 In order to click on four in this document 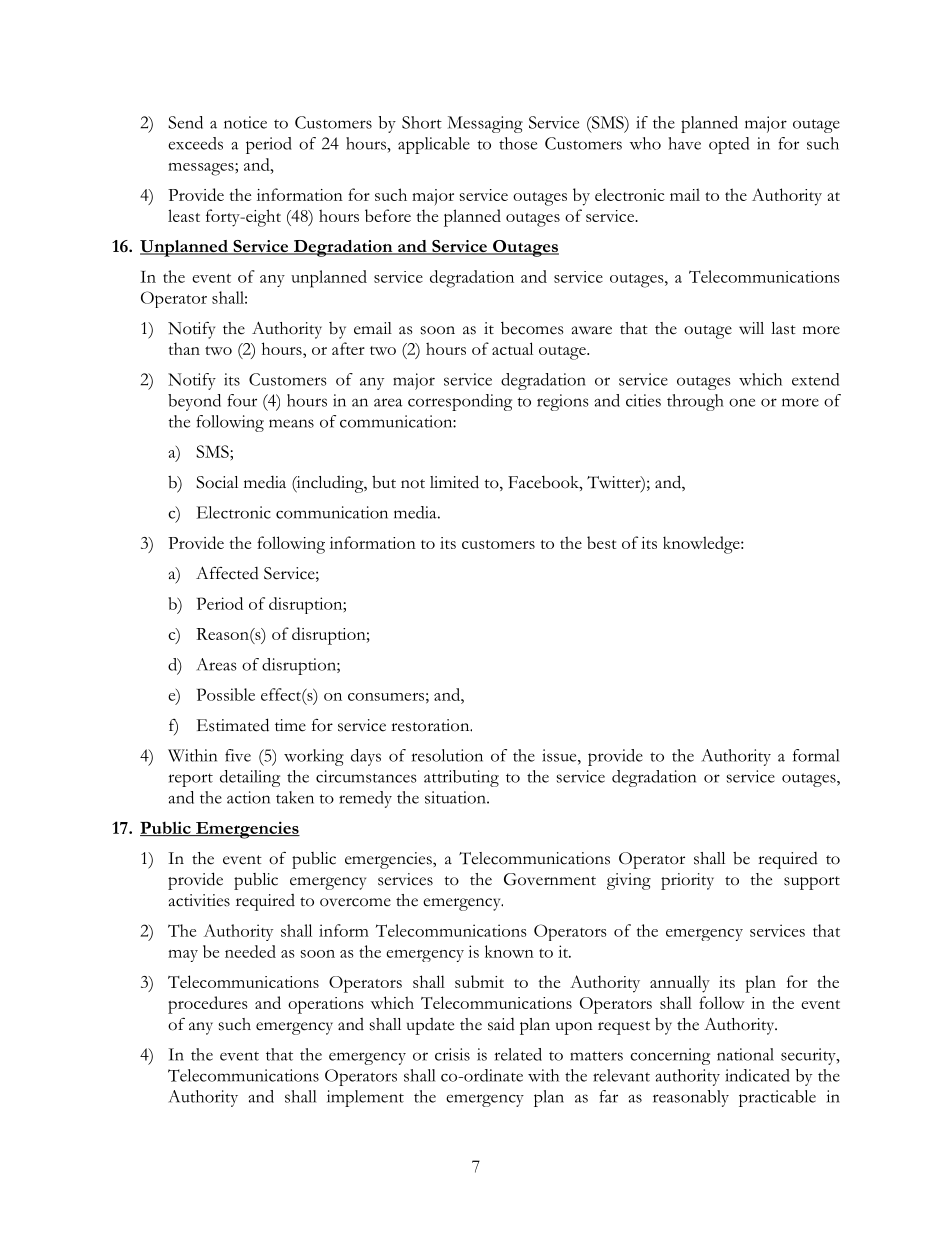, I will do `click(242, 400)`.
